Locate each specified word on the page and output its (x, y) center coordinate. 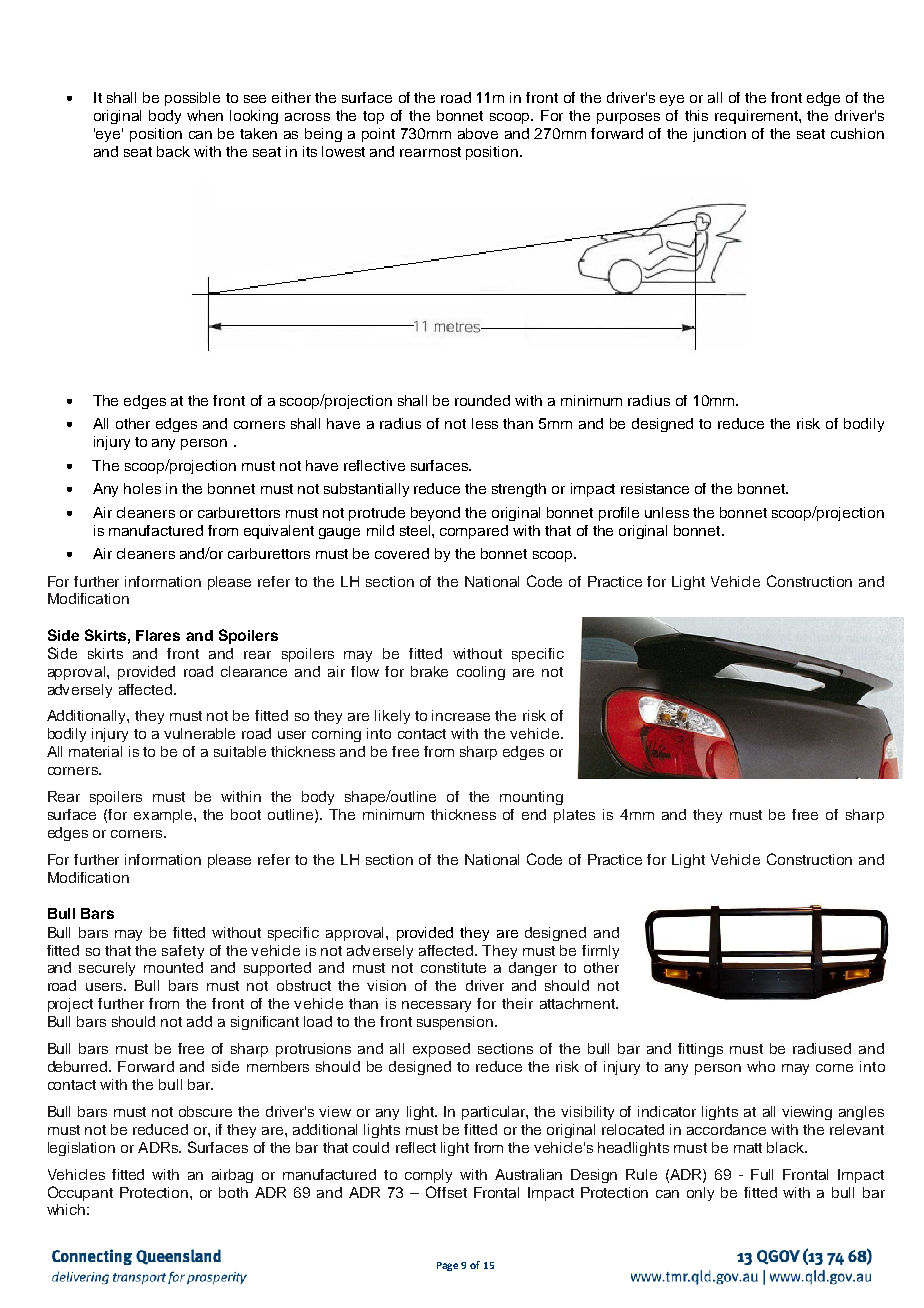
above (478, 133)
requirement (757, 117)
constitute (453, 967)
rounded (482, 400)
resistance (655, 488)
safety (183, 952)
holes (142, 488)
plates (574, 816)
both (233, 1192)
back (173, 151)
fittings (700, 1050)
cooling (481, 673)
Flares (158, 635)
